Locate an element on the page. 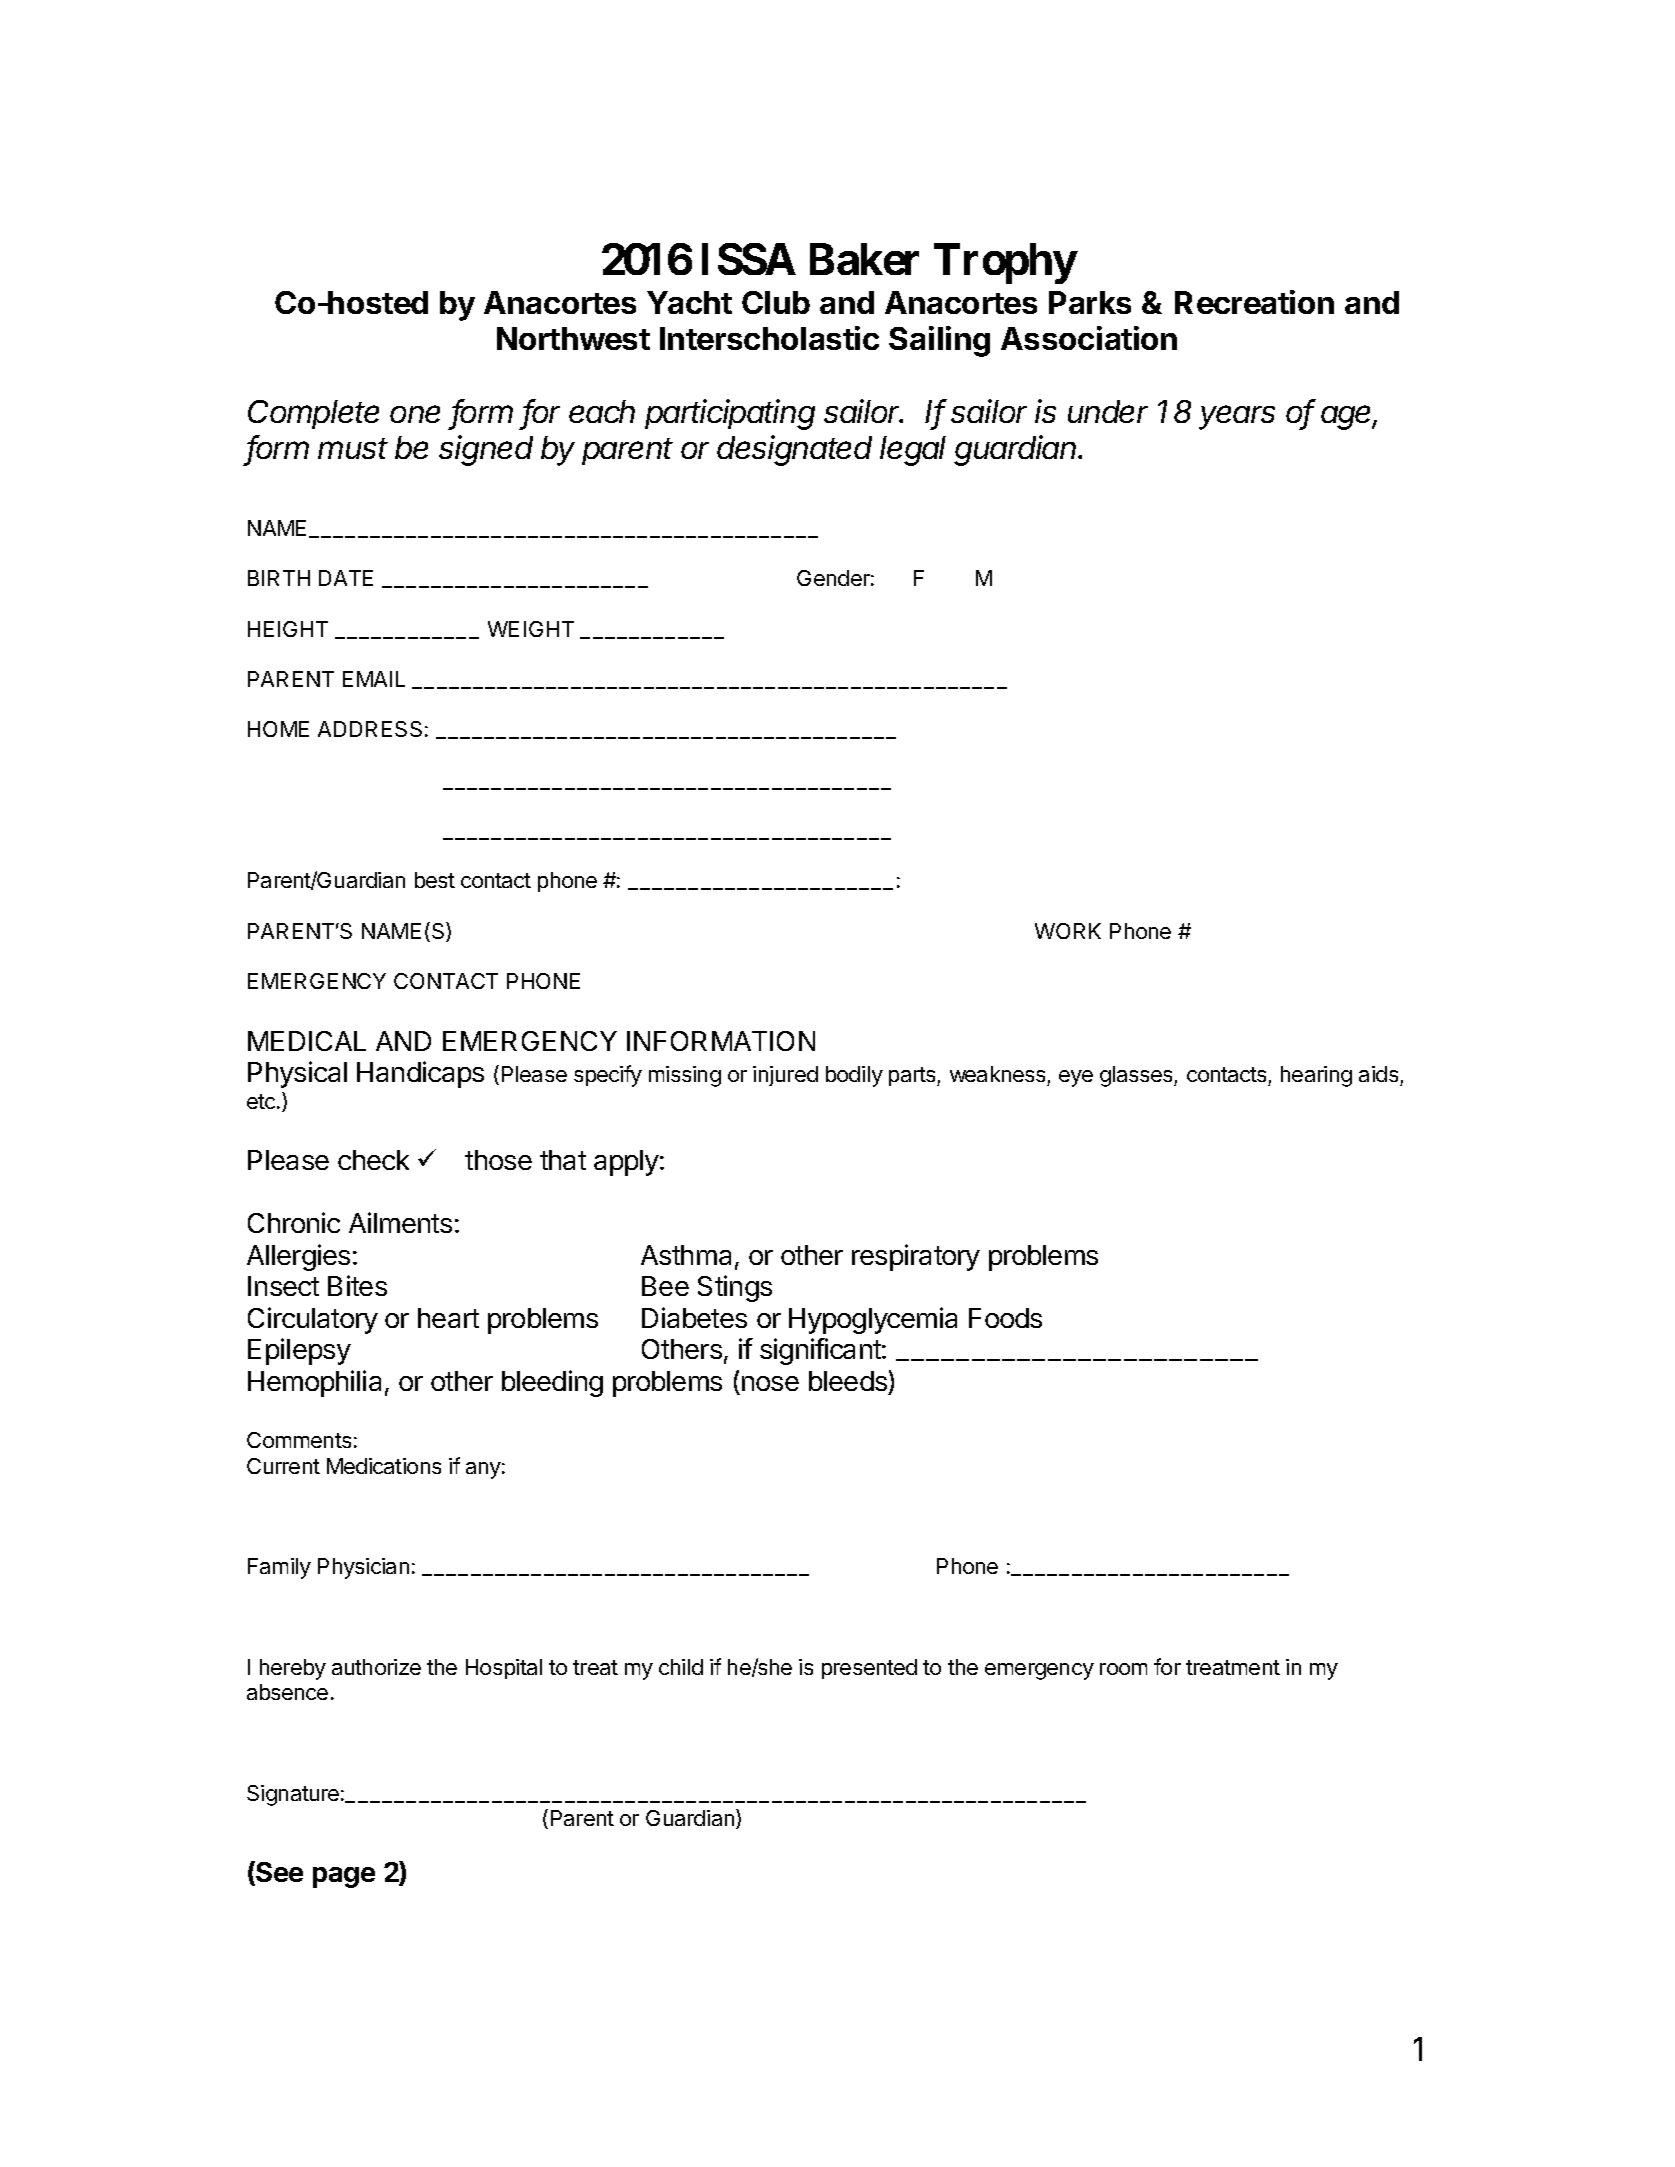 The width and height of the page is (1675, 2167). Foods is located at coordinates (1005, 1318).
